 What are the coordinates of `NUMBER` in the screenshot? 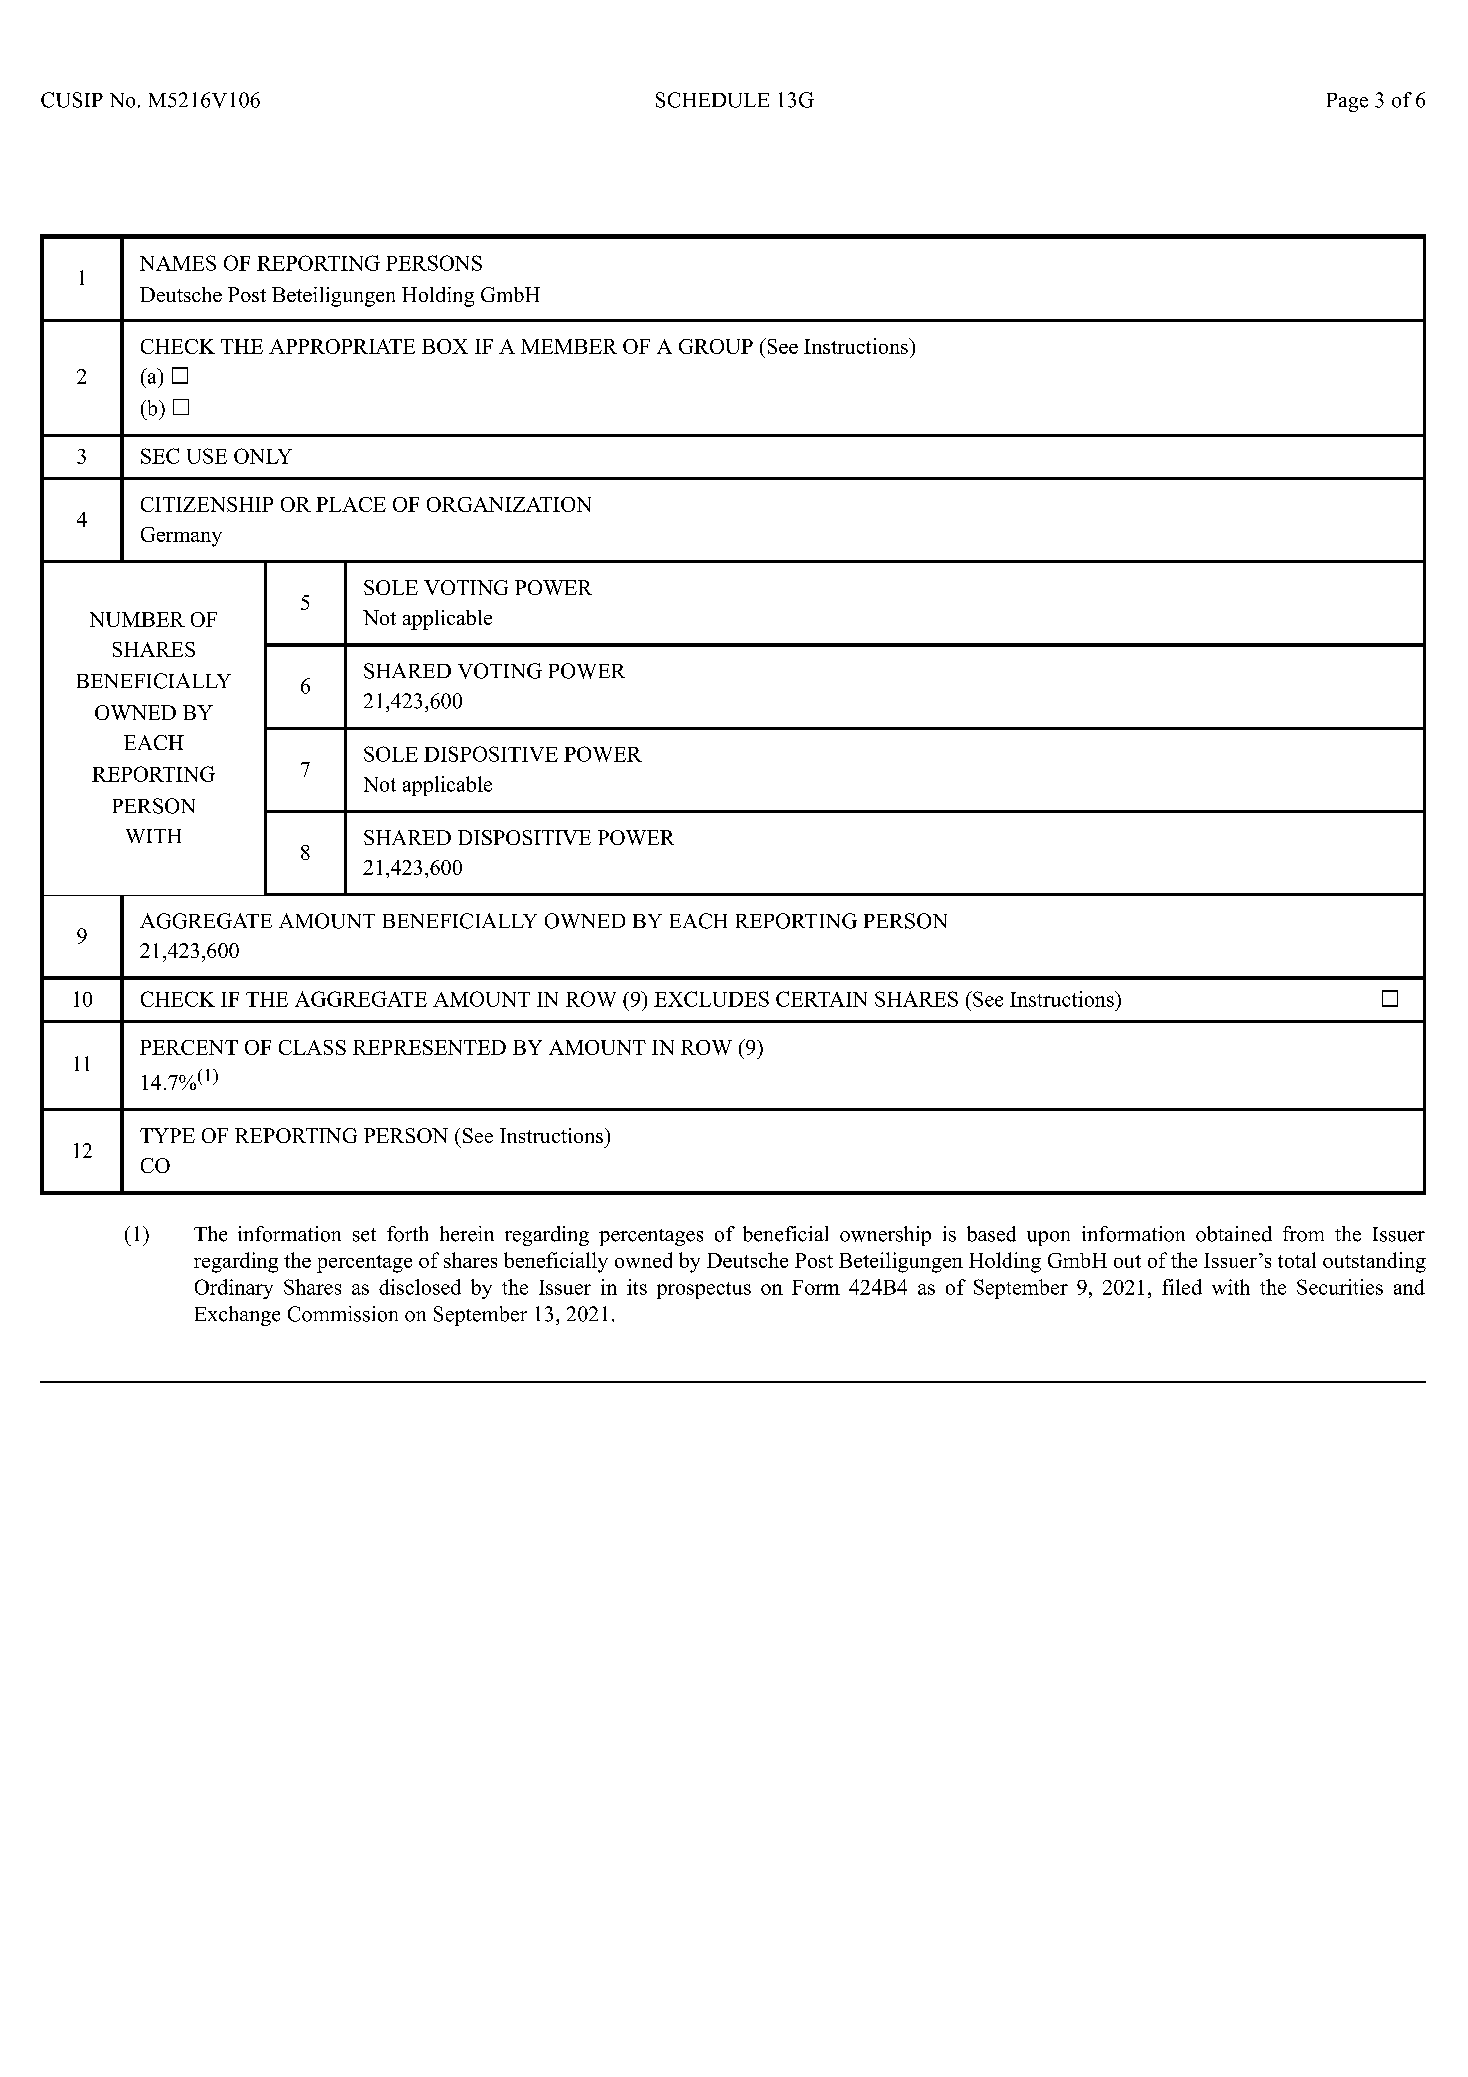 It's located at (137, 619).
